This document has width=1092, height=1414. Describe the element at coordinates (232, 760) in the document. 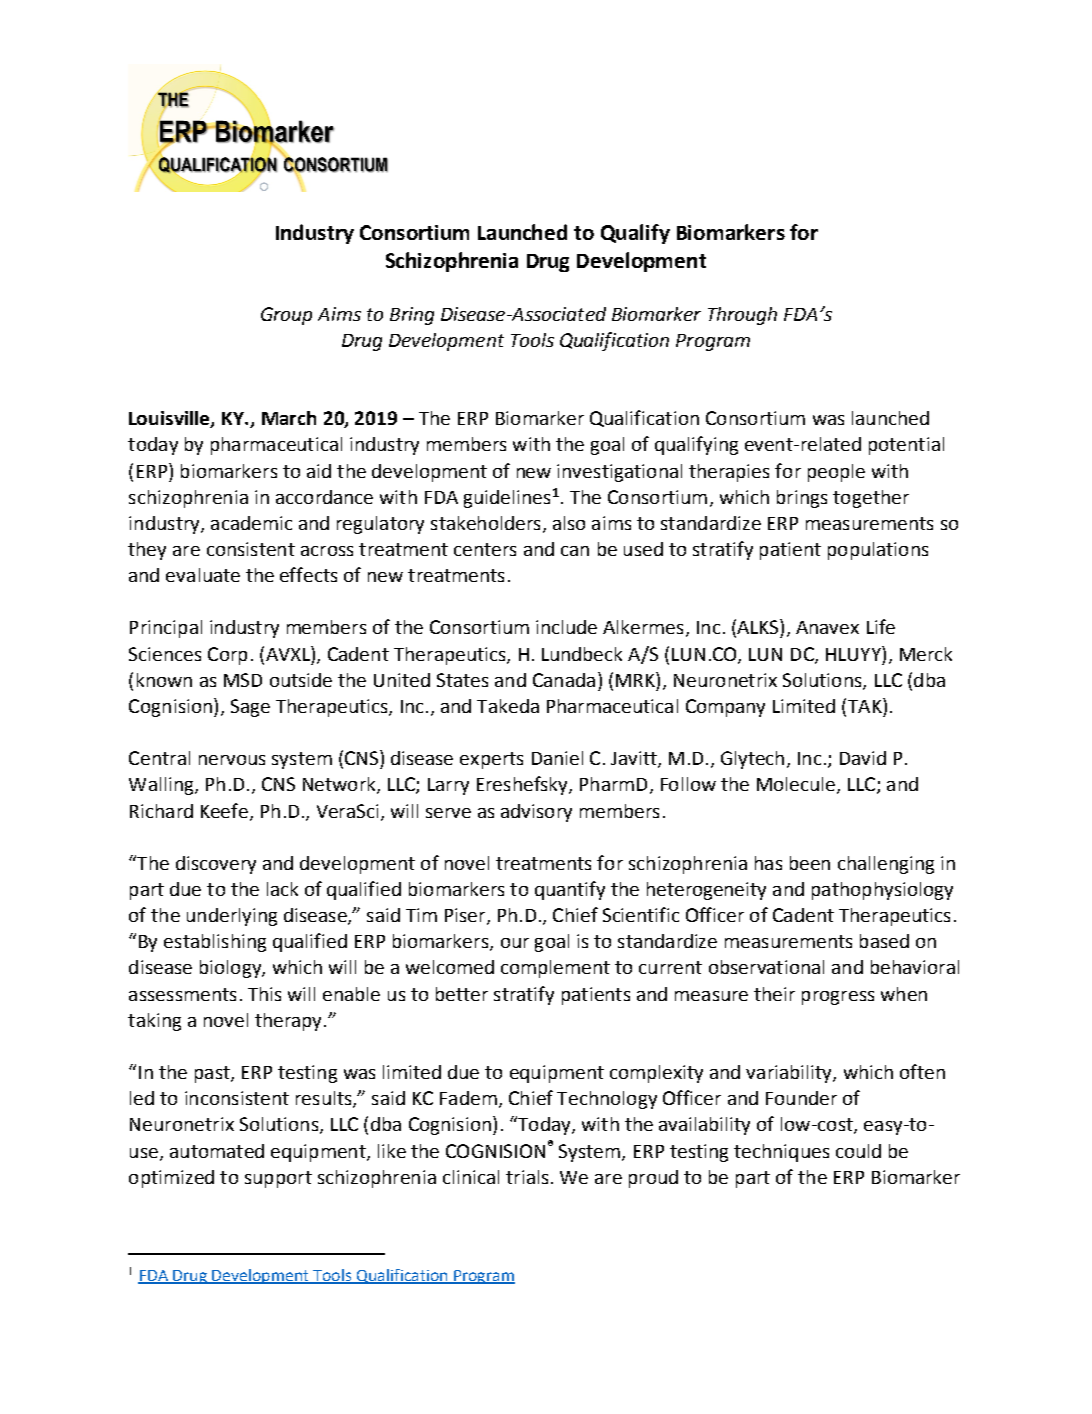

I see `nervous` at that location.
